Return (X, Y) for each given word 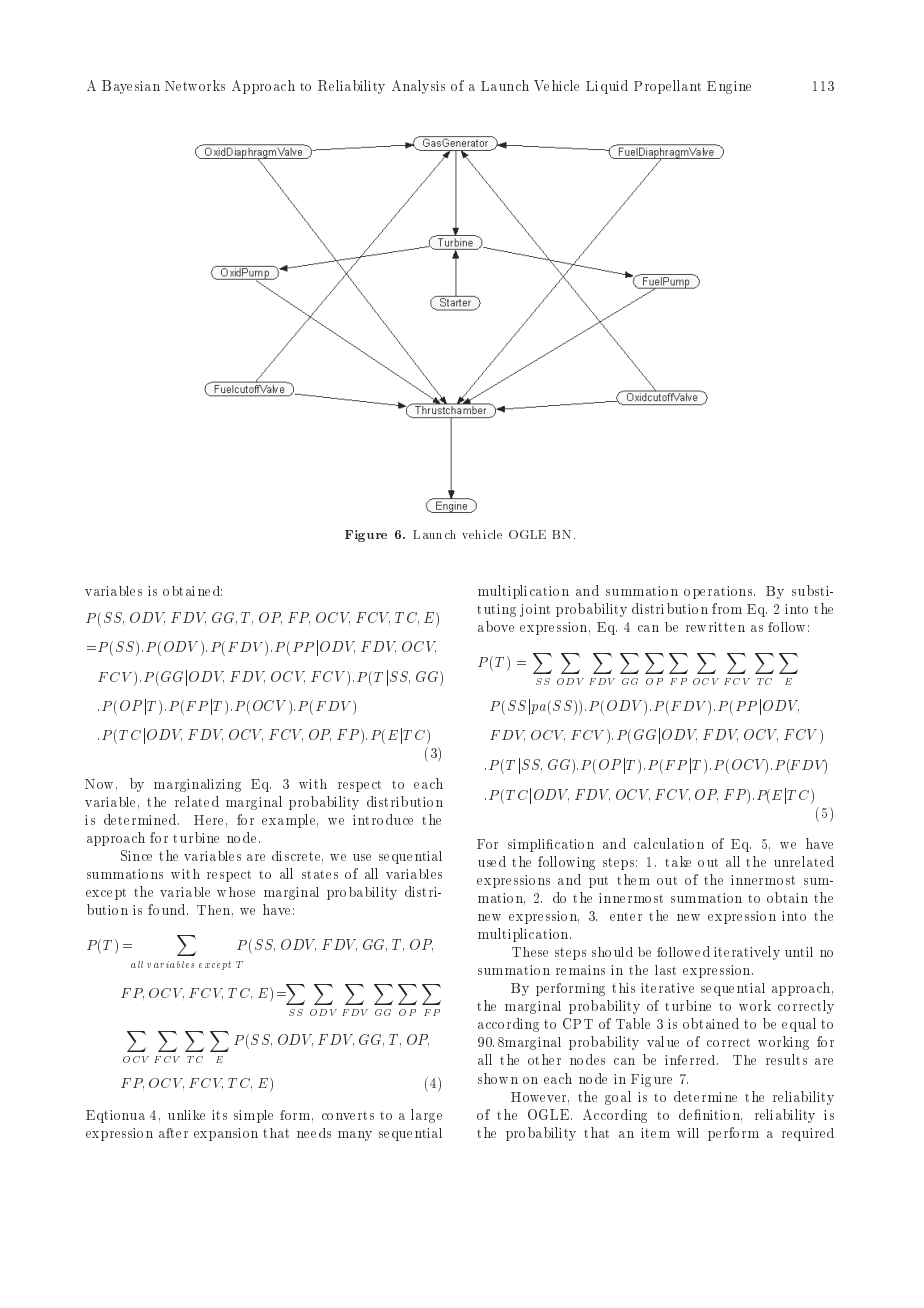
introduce (383, 819)
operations (718, 592)
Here (210, 820)
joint (535, 610)
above (496, 626)
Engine (729, 87)
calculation (669, 843)
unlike (186, 1115)
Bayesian (131, 87)
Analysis (418, 87)
